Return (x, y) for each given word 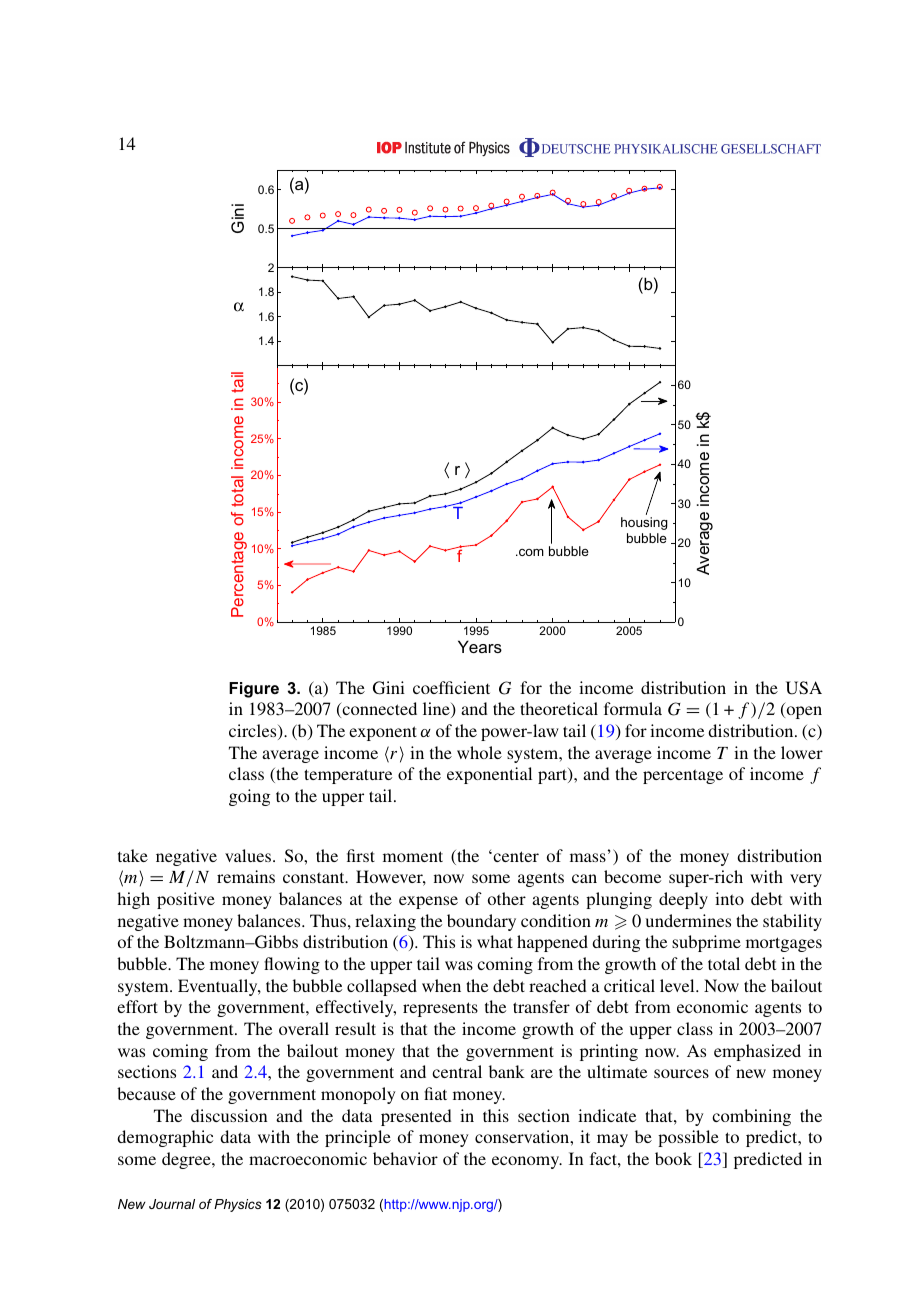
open (803, 712)
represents (440, 1009)
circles (254, 732)
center (515, 856)
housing (644, 523)
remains (246, 876)
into (729, 898)
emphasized (757, 1052)
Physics (238, 1205)
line (437, 710)
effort (137, 1006)
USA (804, 688)
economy (527, 1162)
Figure (254, 690)
